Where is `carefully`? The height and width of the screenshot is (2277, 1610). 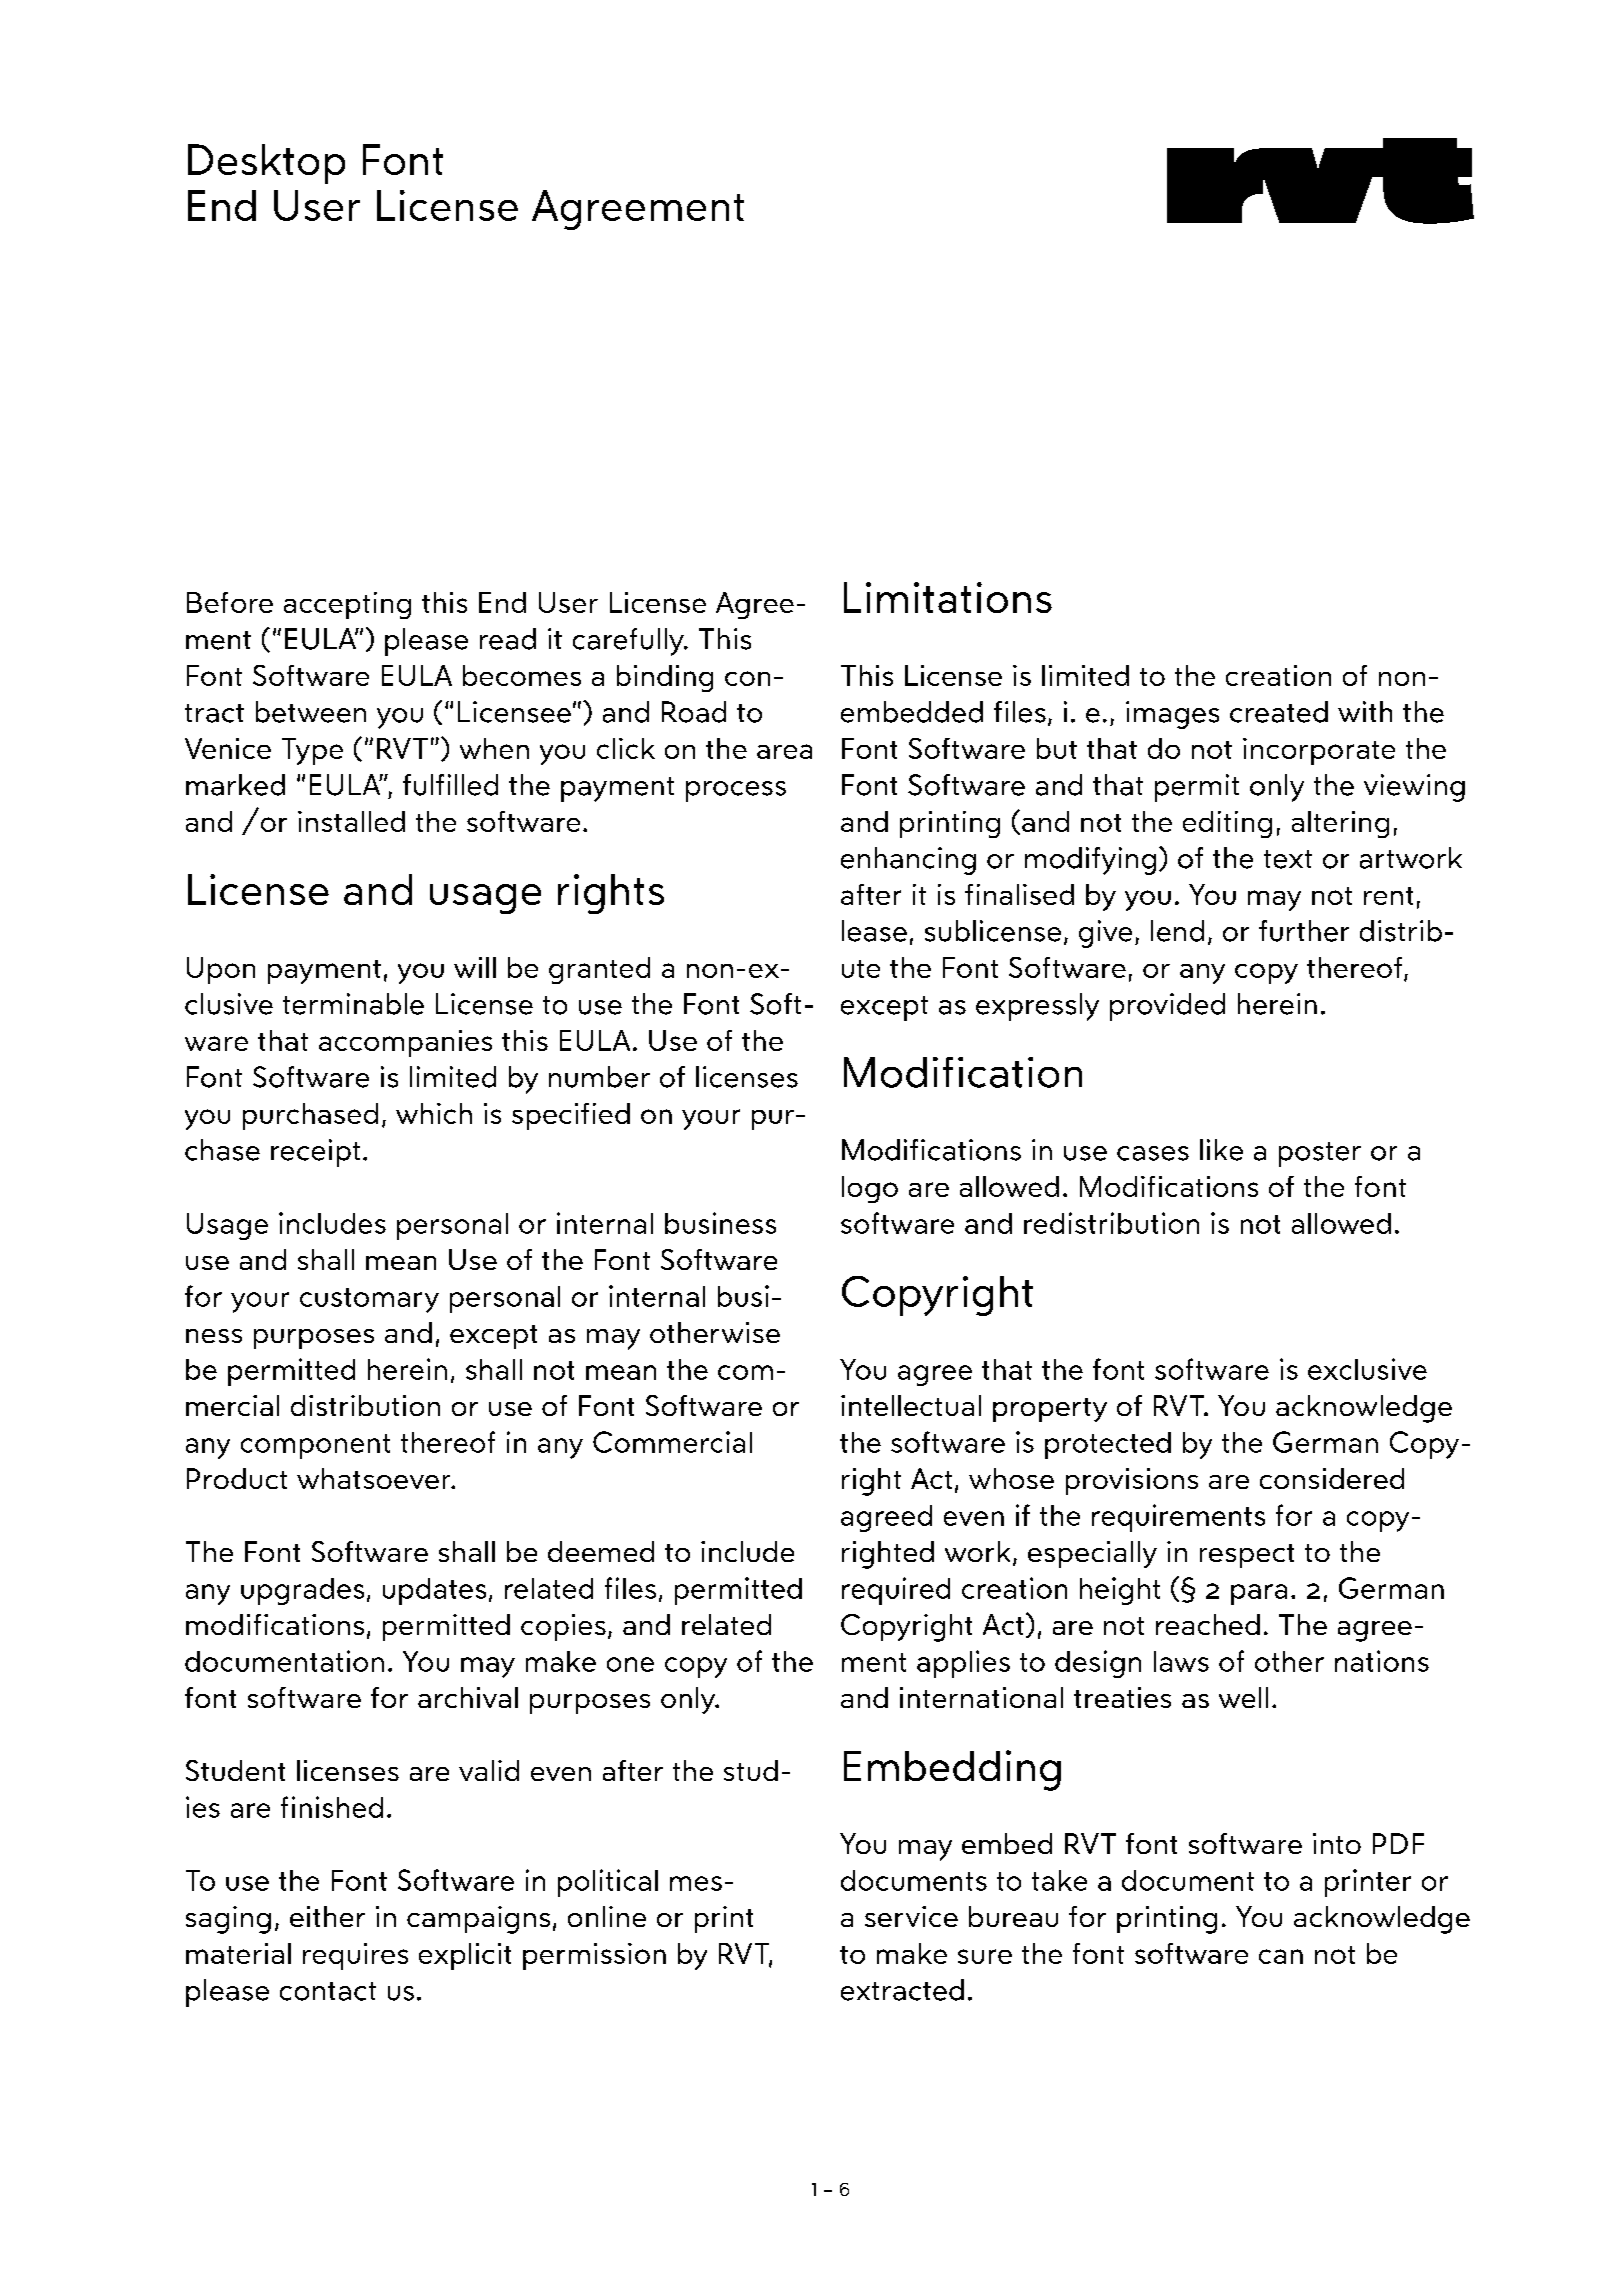
carefully is located at coordinates (629, 642).
